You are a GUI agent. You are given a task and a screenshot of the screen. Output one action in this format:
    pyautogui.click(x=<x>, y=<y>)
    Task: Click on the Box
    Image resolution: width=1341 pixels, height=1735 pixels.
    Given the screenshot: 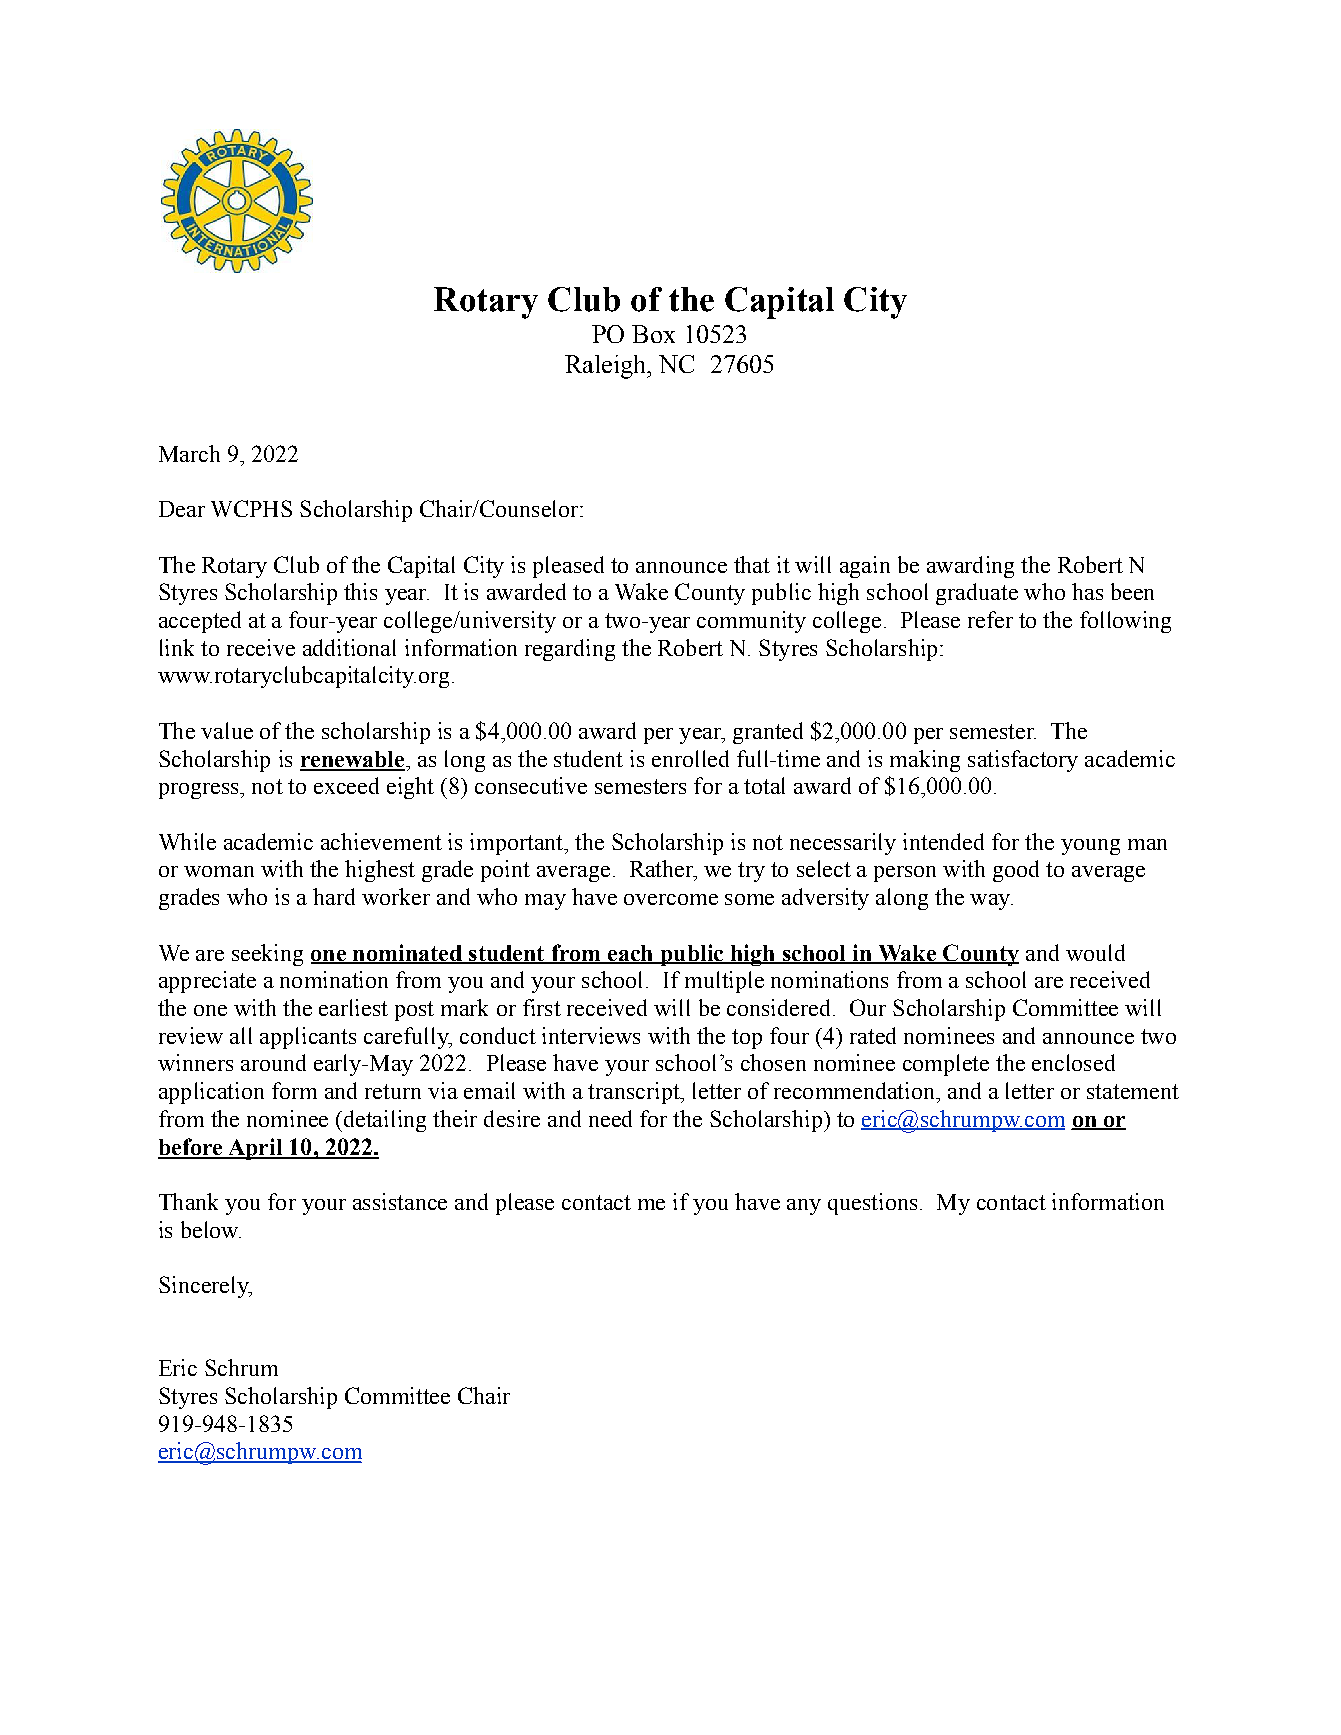 What is the action you would take?
    pyautogui.click(x=653, y=334)
